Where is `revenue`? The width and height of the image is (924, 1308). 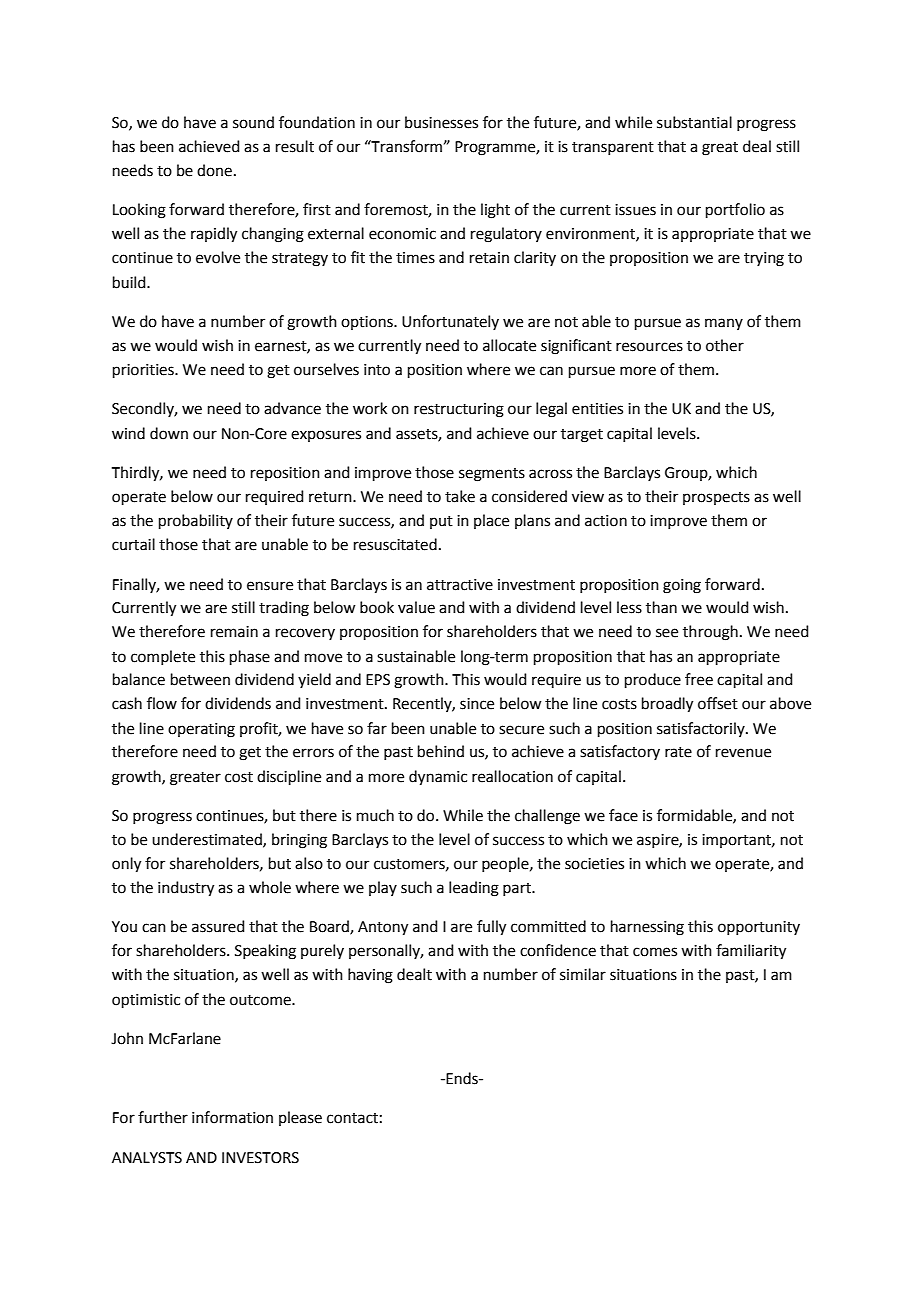 revenue is located at coordinates (743, 753).
